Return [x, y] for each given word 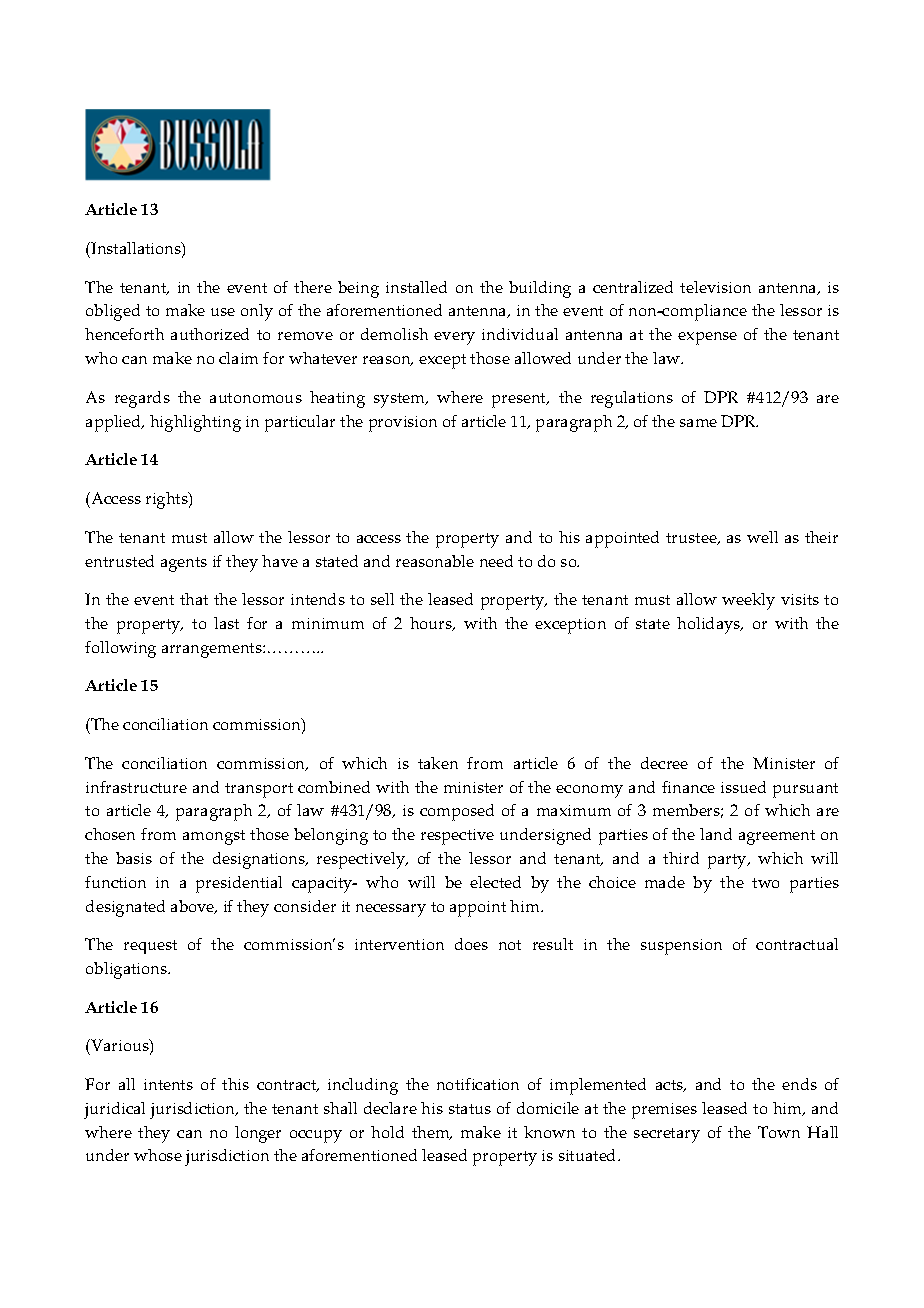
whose [158, 1155]
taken [438, 763]
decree [664, 763]
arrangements [213, 650]
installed [416, 287]
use [223, 312]
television [715, 287]
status [470, 1109]
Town [779, 1132]
